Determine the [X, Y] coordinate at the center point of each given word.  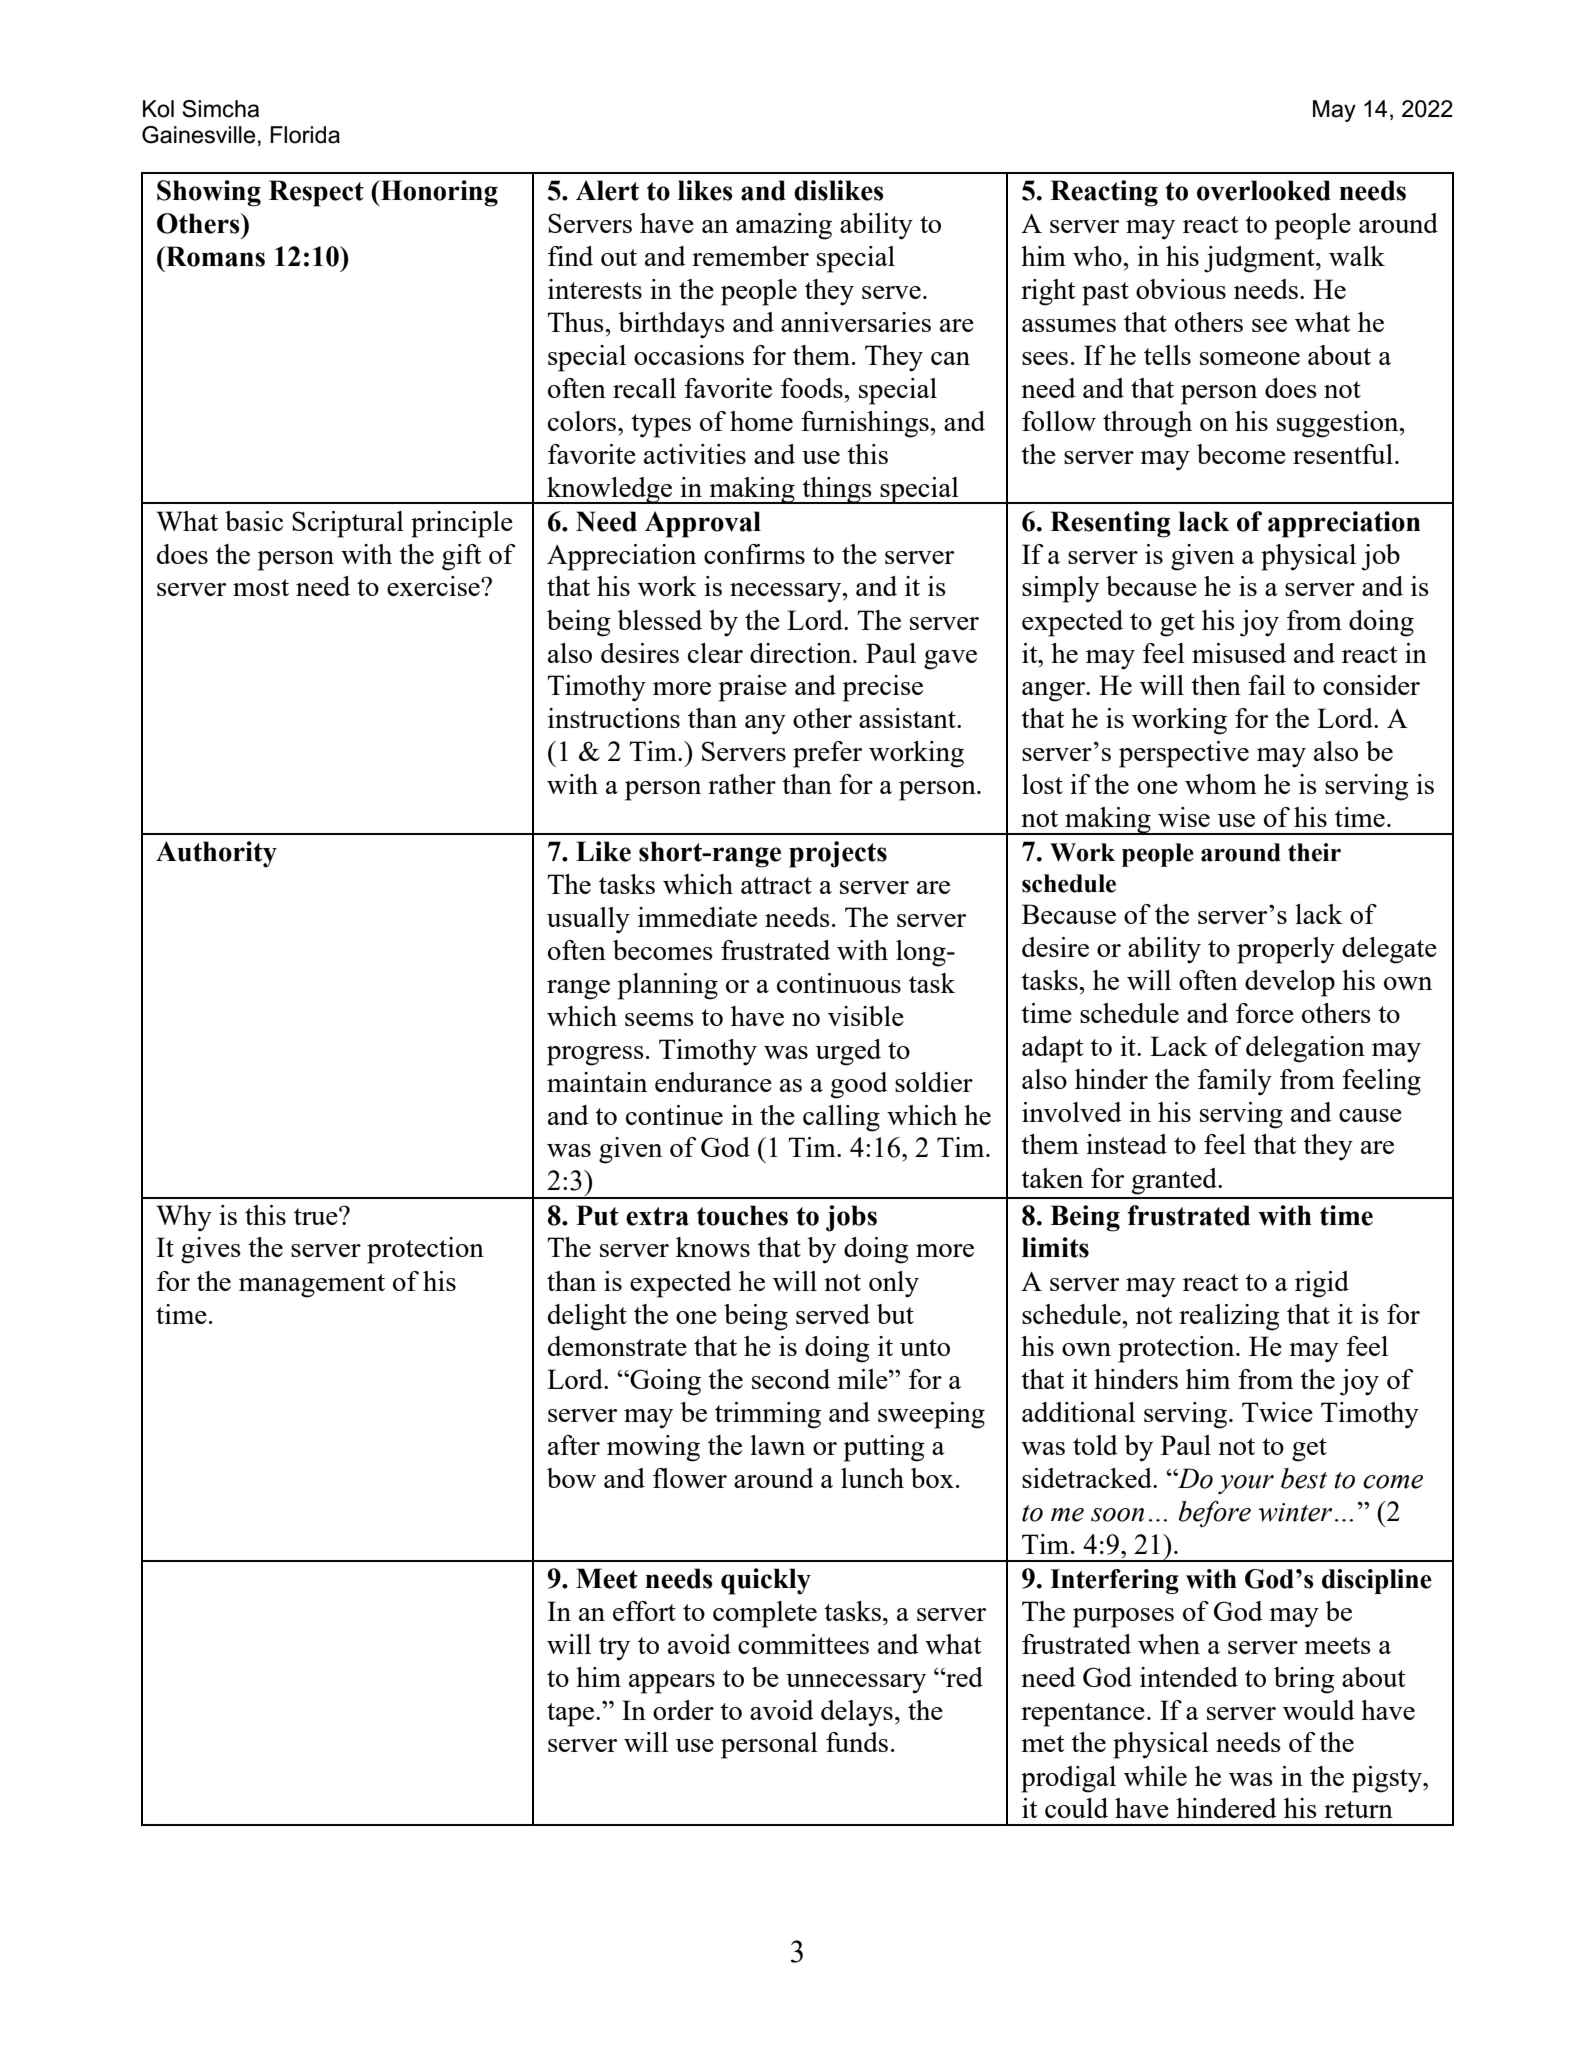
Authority [216, 854]
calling [841, 1118]
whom [1221, 784]
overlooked [1264, 190]
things [837, 490]
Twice [1277, 1412]
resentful [1343, 454]
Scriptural [348, 524]
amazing [784, 226]
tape [570, 1715]
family [1235, 1082]
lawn [777, 1445]
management [312, 1286]
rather [742, 784]
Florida [305, 135]
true [317, 1216]
